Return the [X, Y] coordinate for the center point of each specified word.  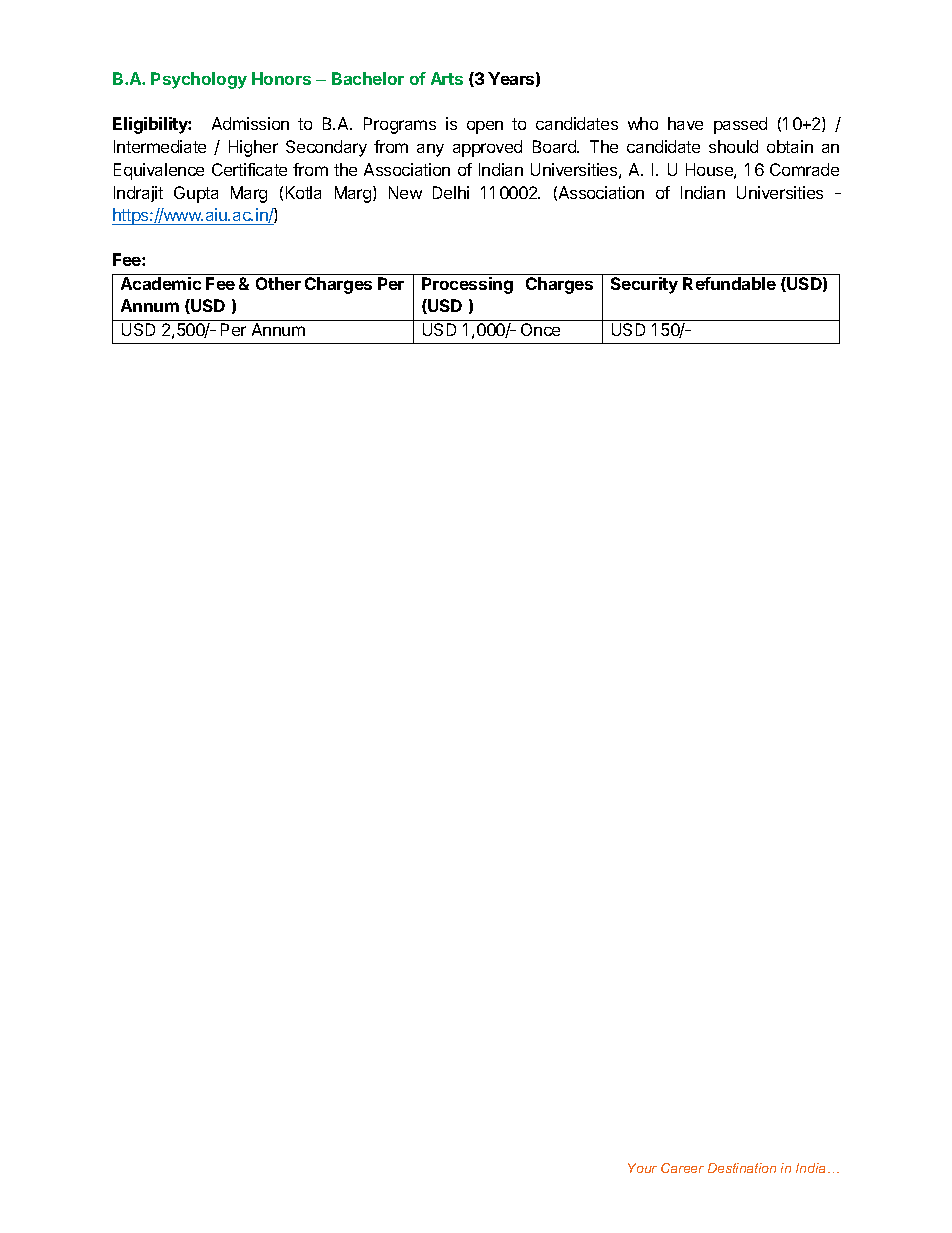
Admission [250, 123]
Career [682, 1168]
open [485, 127]
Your [642, 1168]
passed [740, 125]
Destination [742, 1168]
